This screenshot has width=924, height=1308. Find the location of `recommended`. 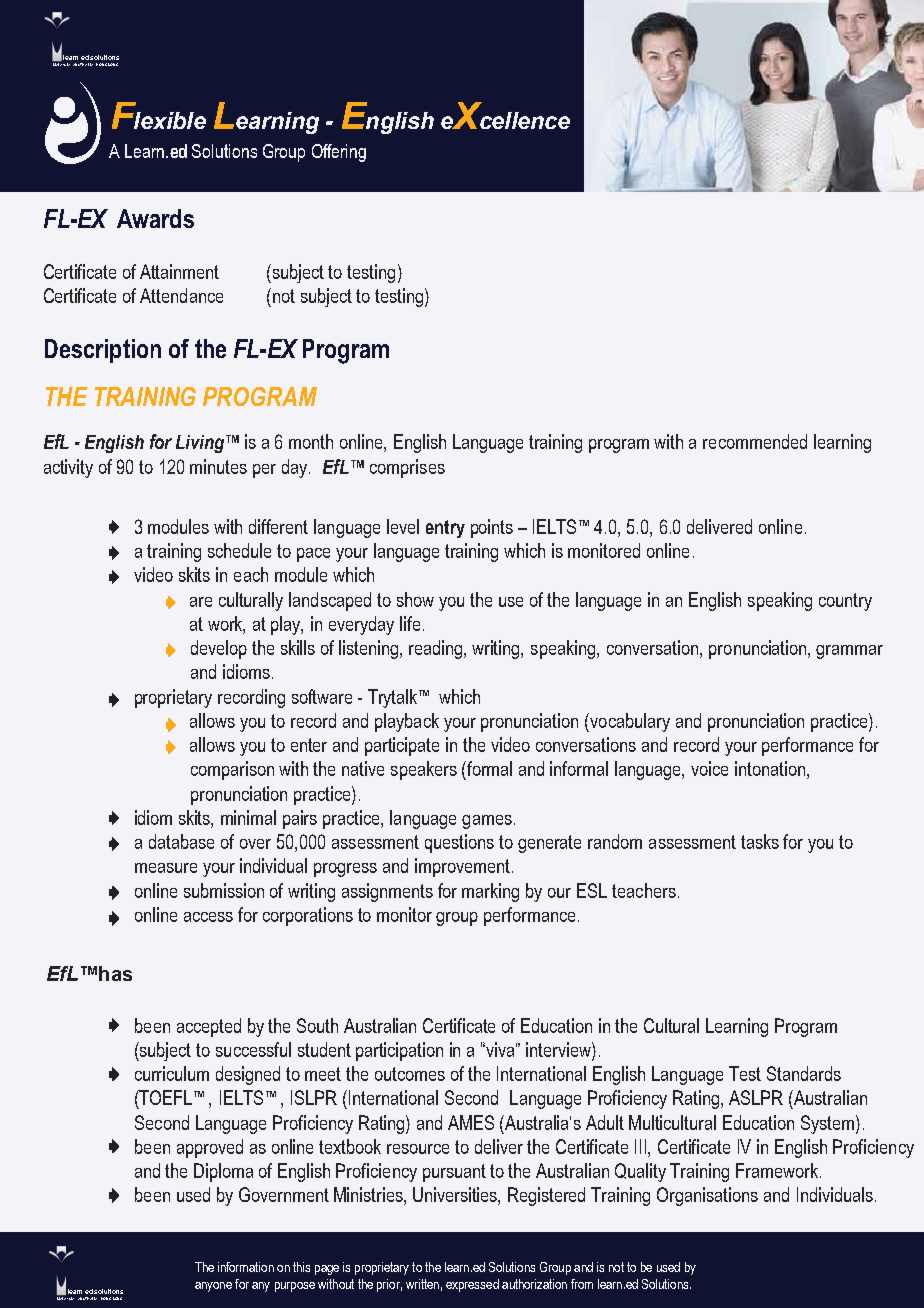

recommended is located at coordinates (755, 441).
